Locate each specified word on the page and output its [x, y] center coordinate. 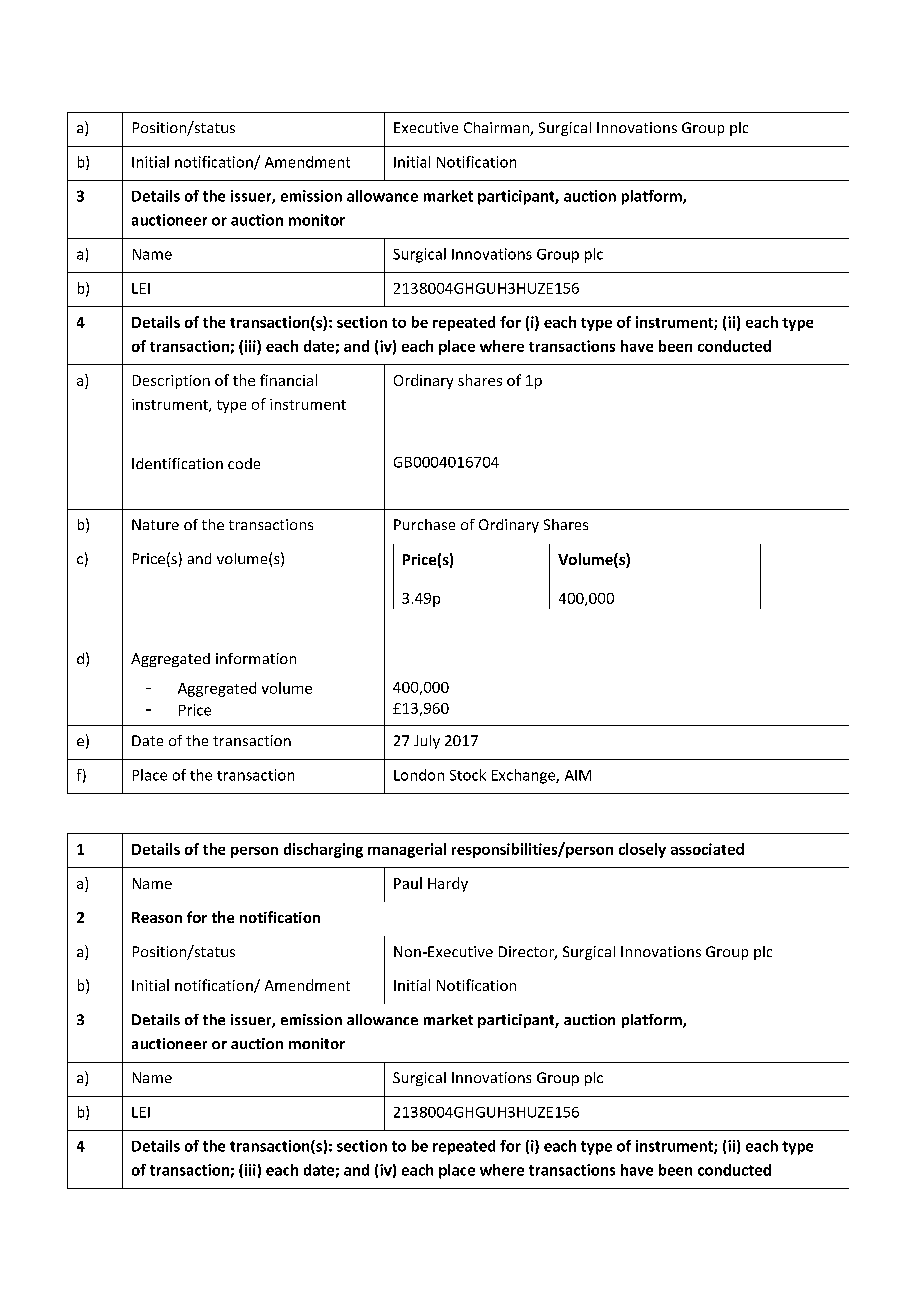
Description [171, 382]
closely [642, 850]
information [256, 658]
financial [288, 380]
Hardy [448, 884]
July [427, 742]
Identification [177, 463]
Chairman [497, 129]
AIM [578, 775]
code [244, 463]
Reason [157, 917]
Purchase [424, 524]
